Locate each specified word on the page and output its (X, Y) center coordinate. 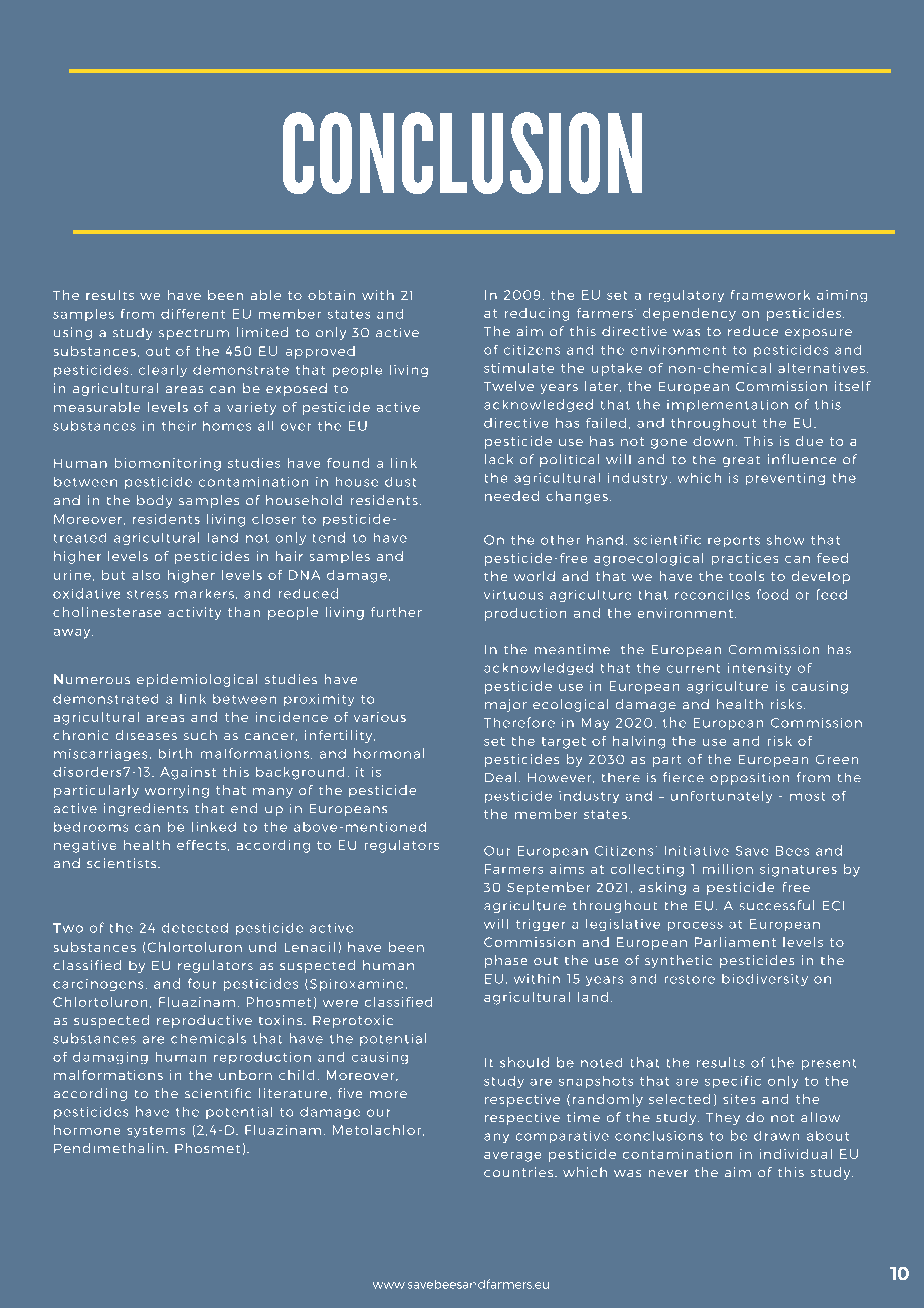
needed (512, 496)
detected (195, 928)
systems (156, 1132)
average (512, 1157)
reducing (537, 314)
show (785, 540)
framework (770, 295)
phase (506, 961)
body (154, 501)
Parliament (735, 942)
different (193, 314)
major (506, 705)
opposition (749, 779)
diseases (146, 735)
